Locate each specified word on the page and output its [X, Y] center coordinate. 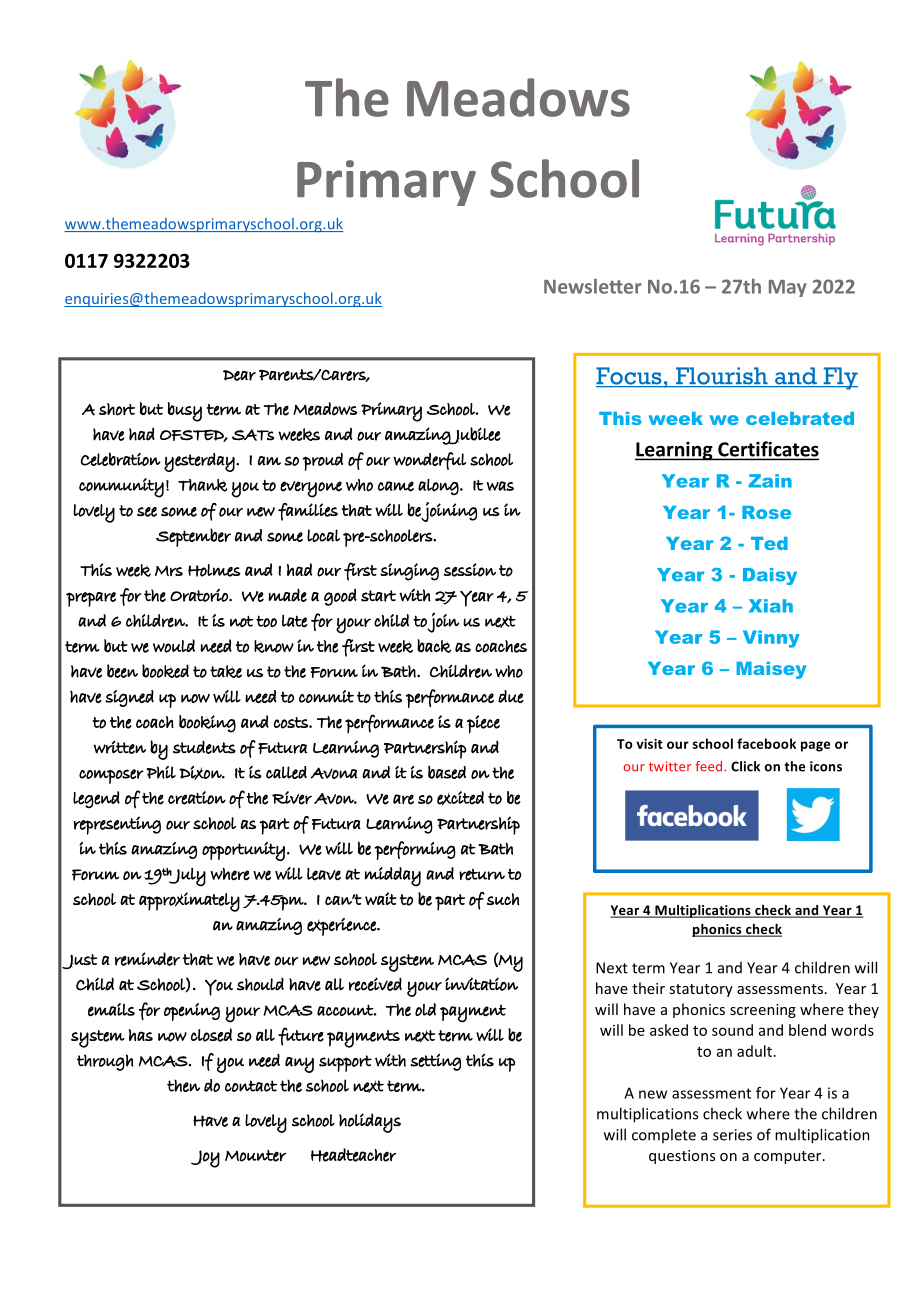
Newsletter [593, 286]
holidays [370, 1123]
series [732, 1135]
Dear [239, 375]
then [183, 1085]
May [788, 288]
